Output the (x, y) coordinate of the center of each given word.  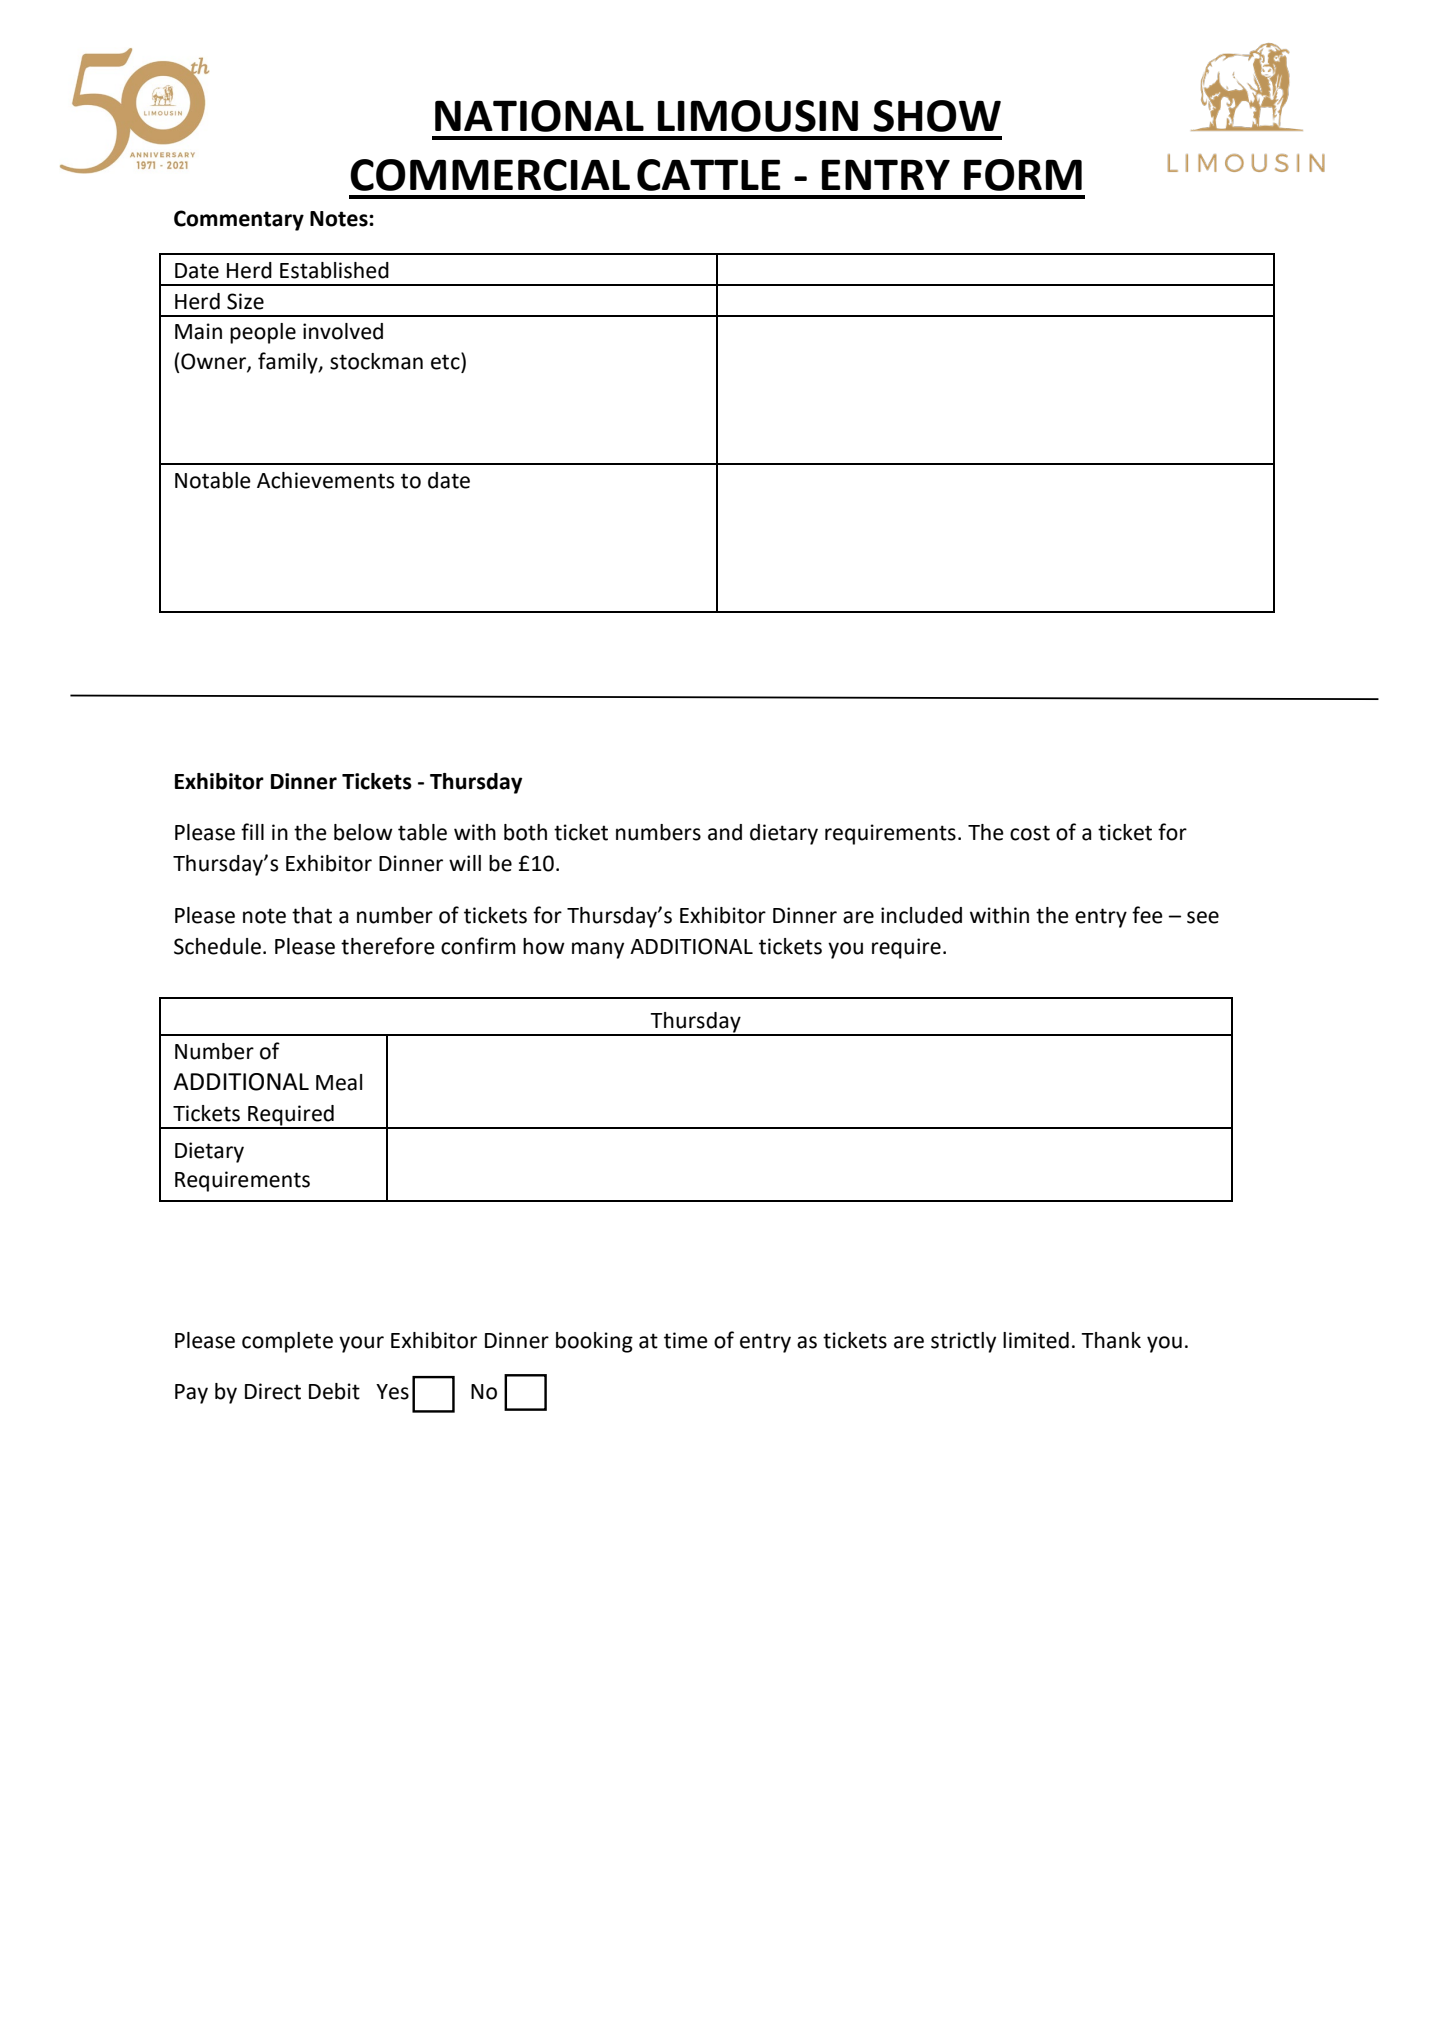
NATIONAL (539, 116)
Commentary (239, 220)
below (363, 832)
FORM (1023, 175)
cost (1030, 833)
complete (287, 1342)
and (725, 832)
